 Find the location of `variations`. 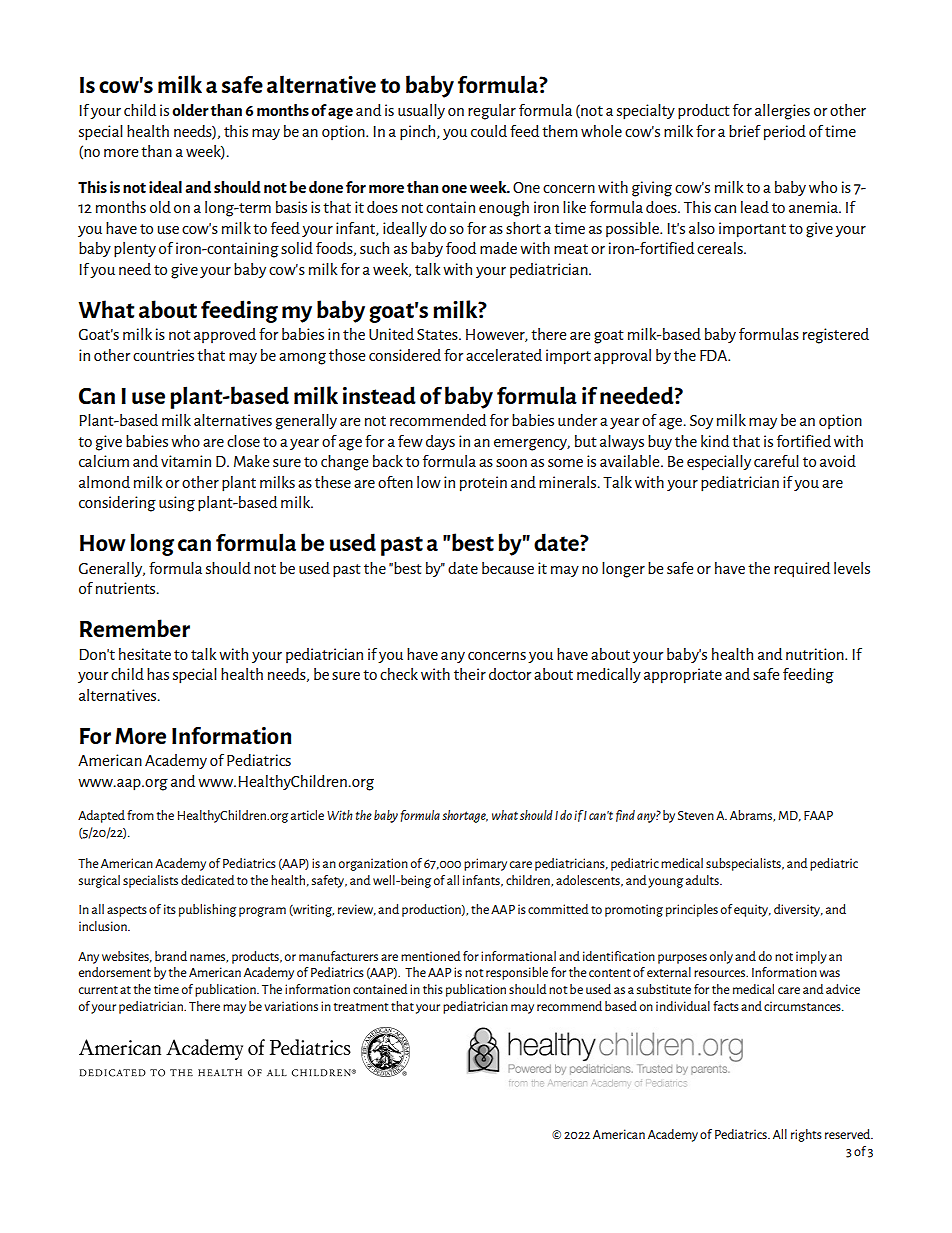

variations is located at coordinates (291, 1006).
